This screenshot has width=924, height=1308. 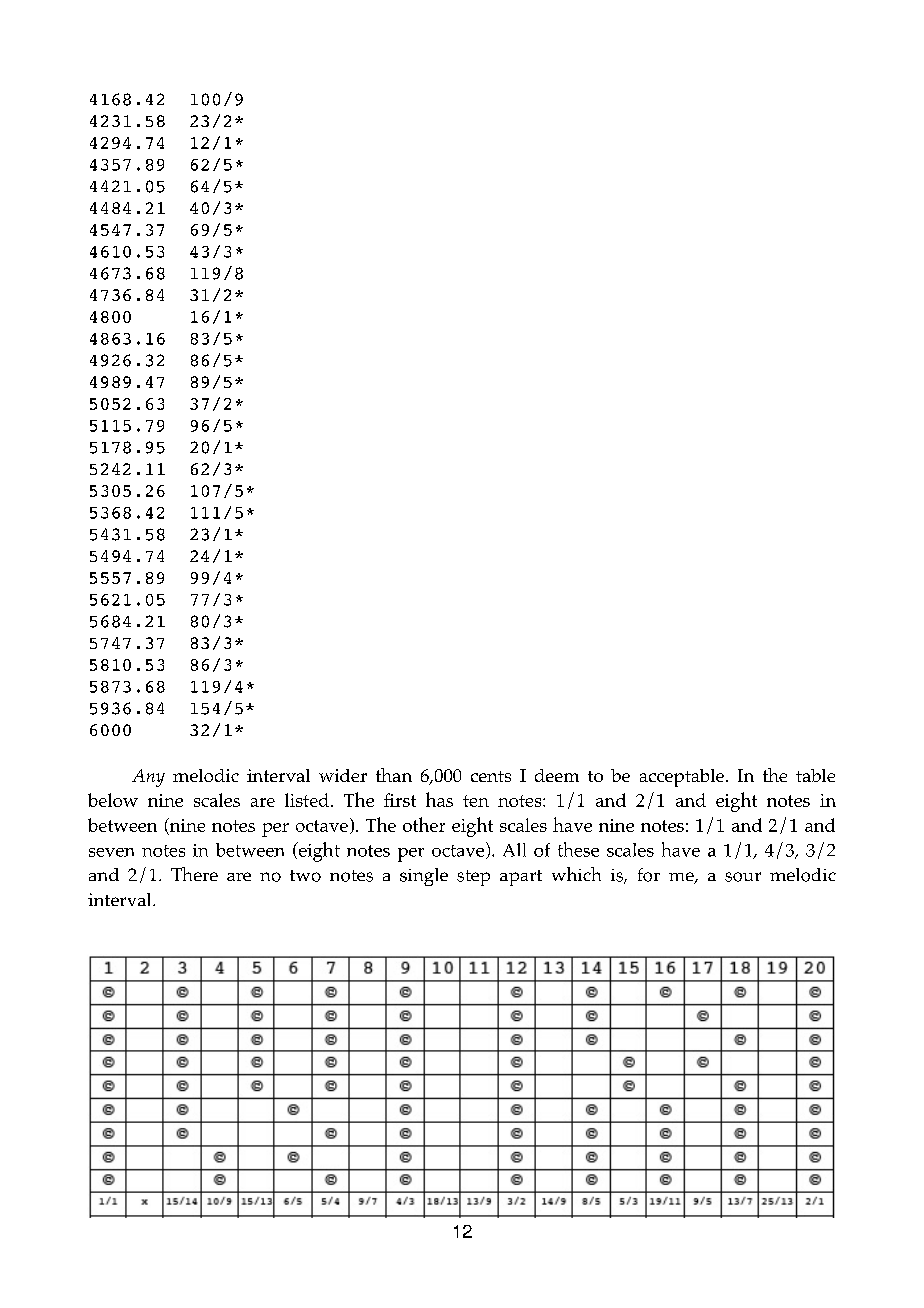 I want to click on Any, so click(x=148, y=778).
